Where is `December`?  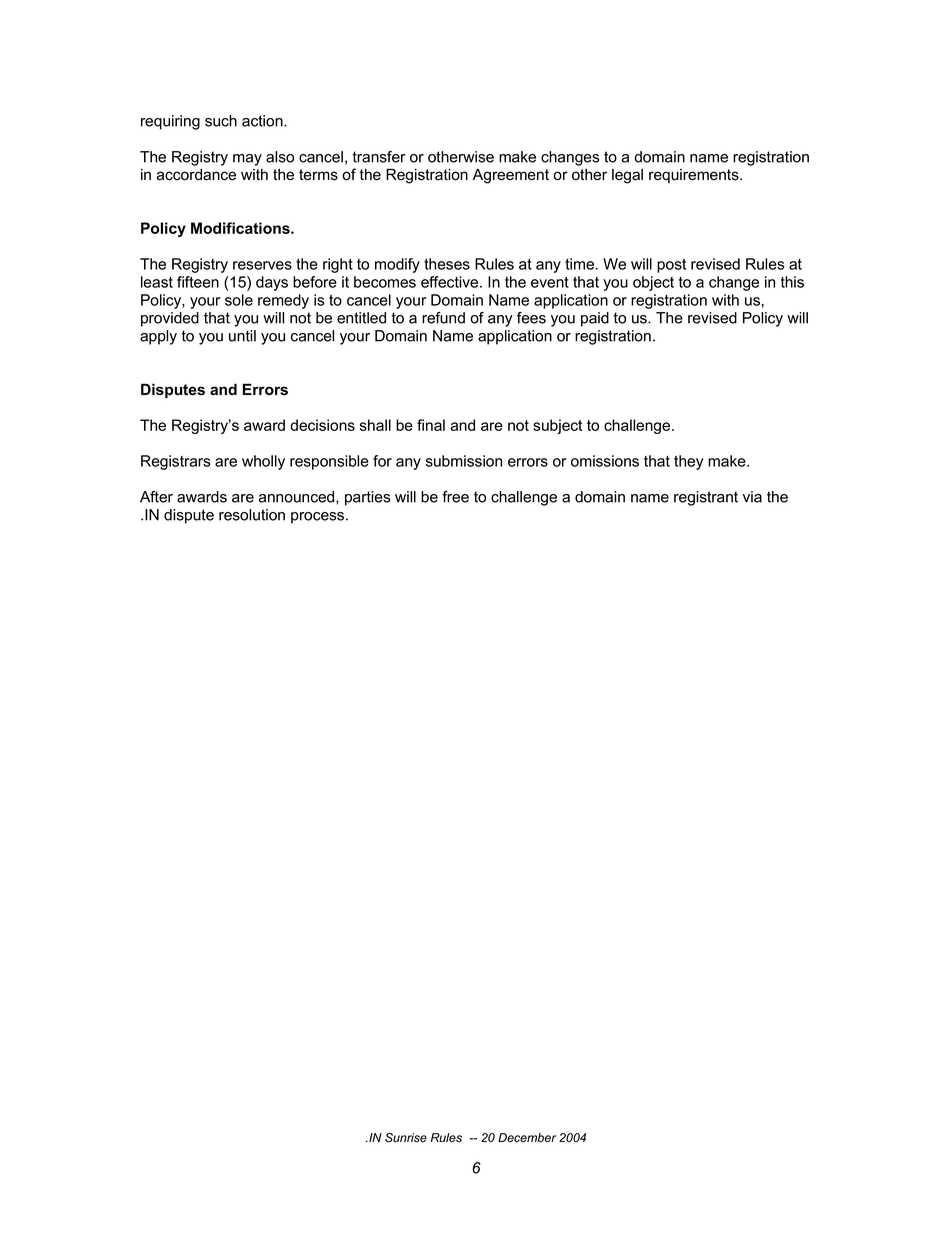 December is located at coordinates (527, 1138).
